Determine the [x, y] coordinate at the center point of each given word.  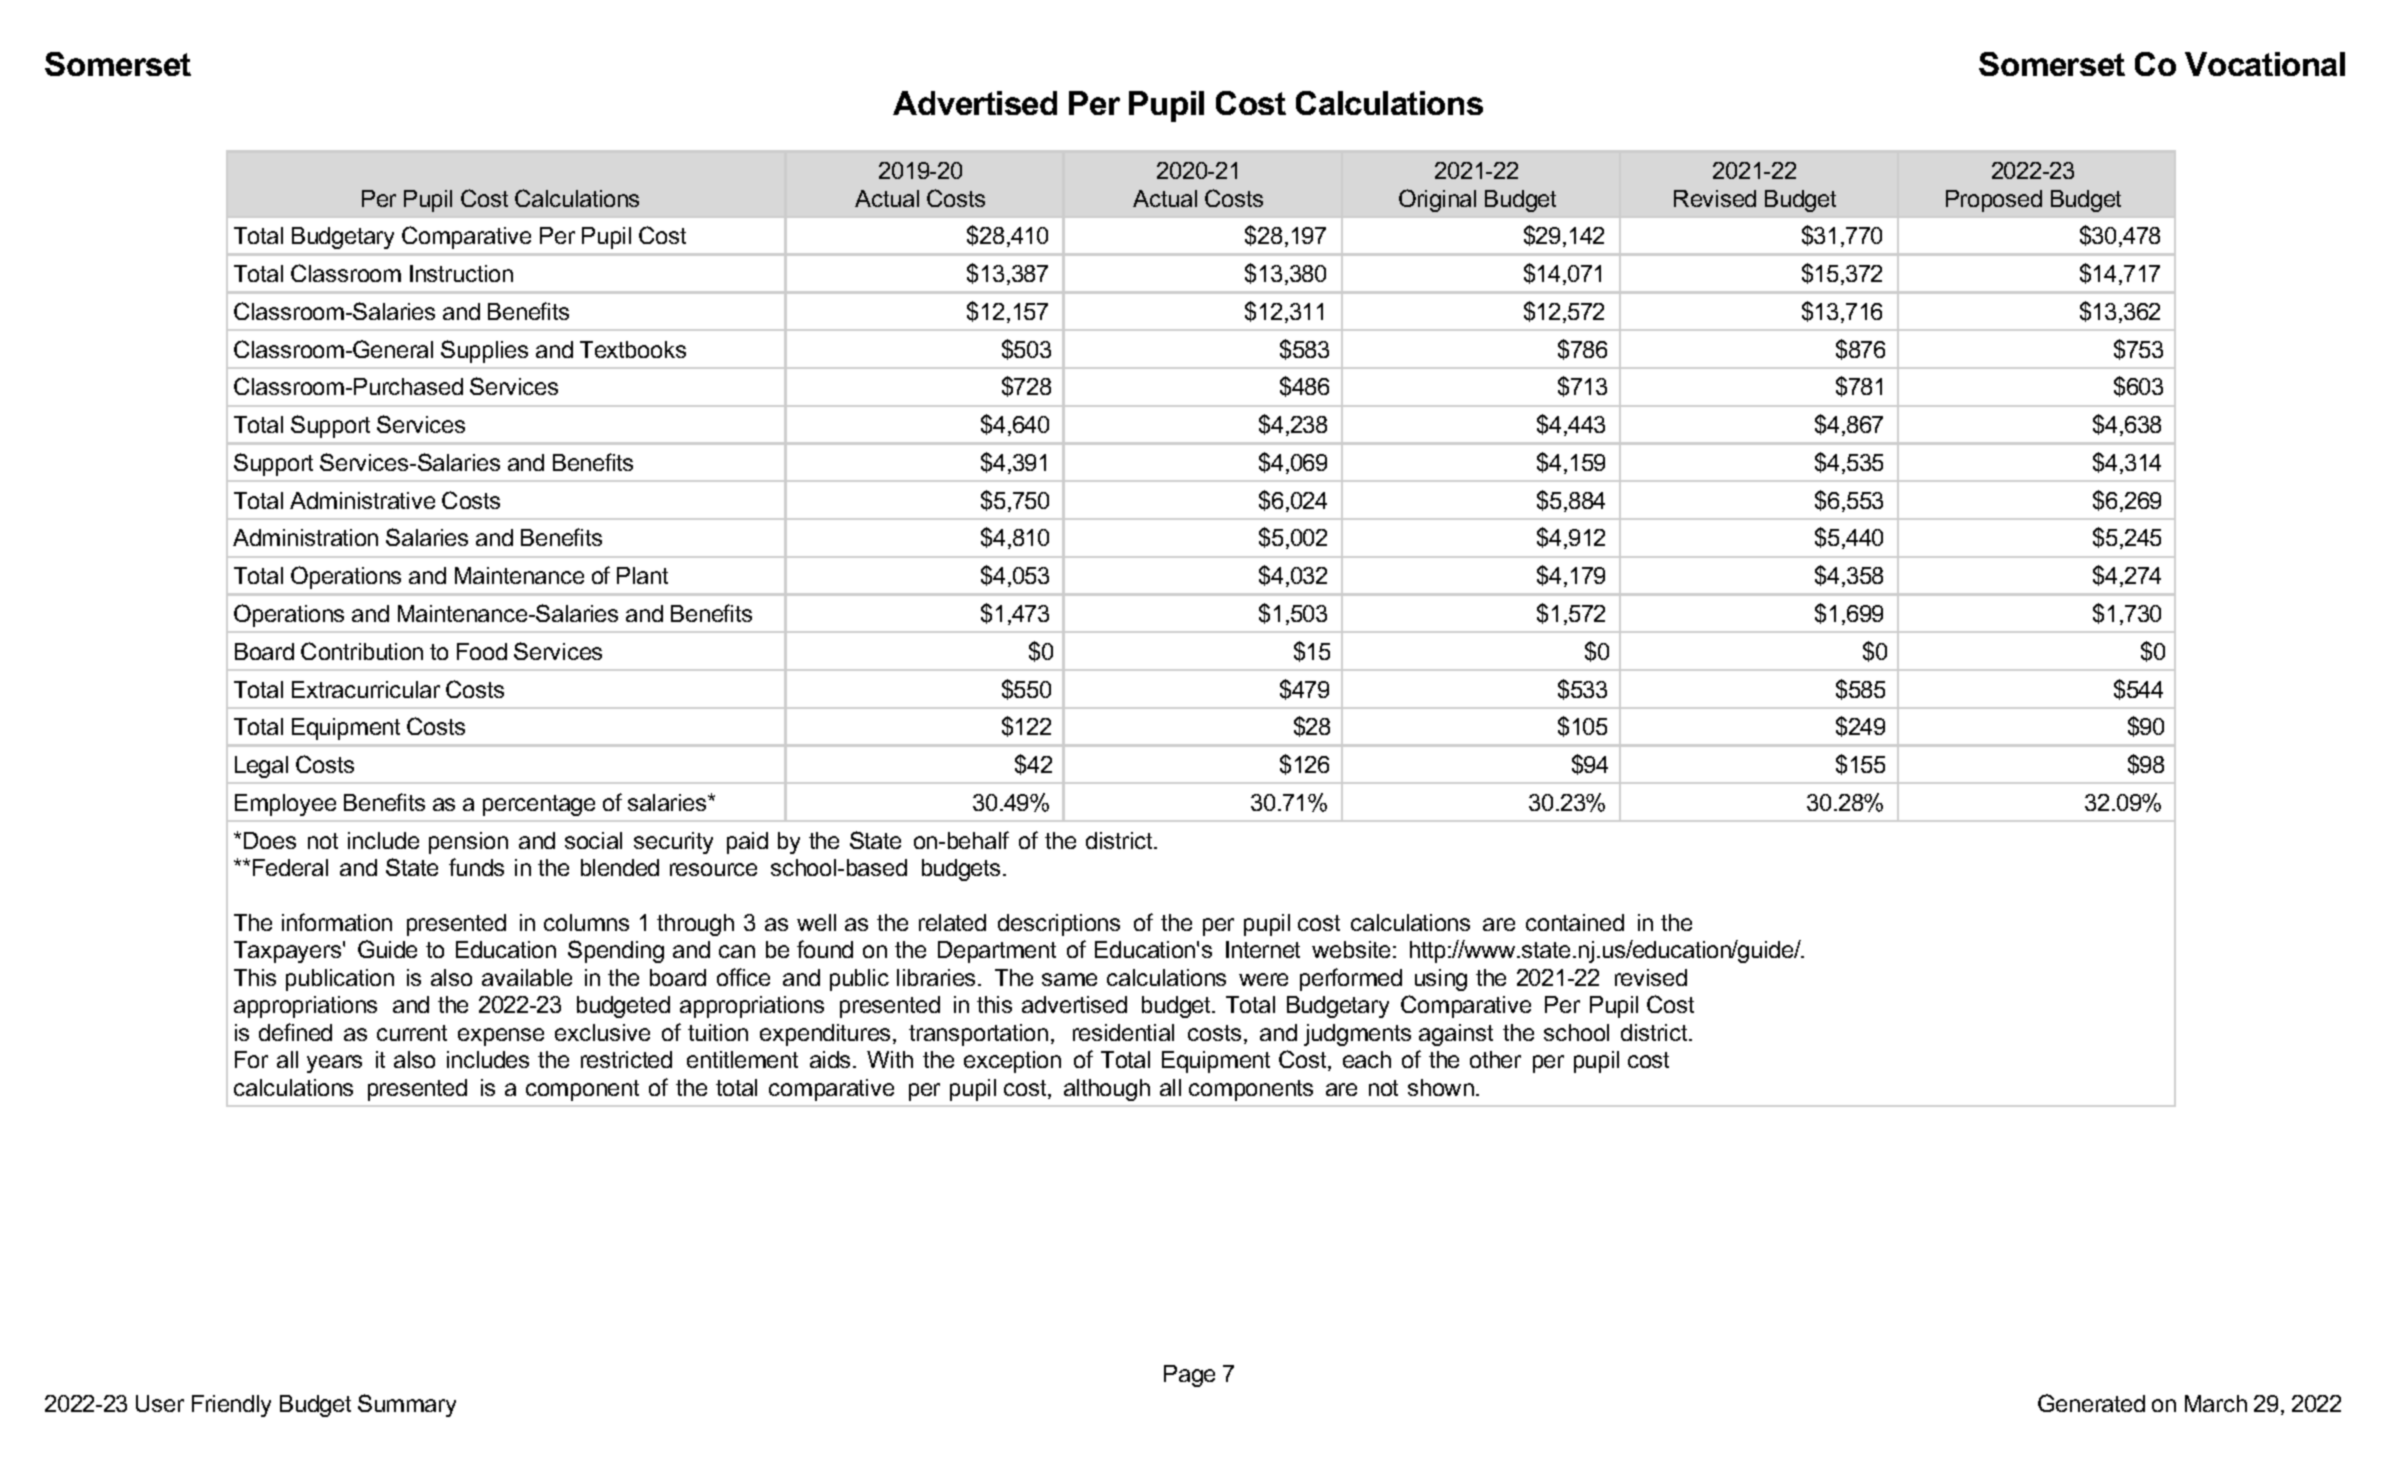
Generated [2091, 1403]
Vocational [2265, 64]
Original [1437, 200]
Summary [407, 1405]
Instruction [461, 273]
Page [1189, 1376]
